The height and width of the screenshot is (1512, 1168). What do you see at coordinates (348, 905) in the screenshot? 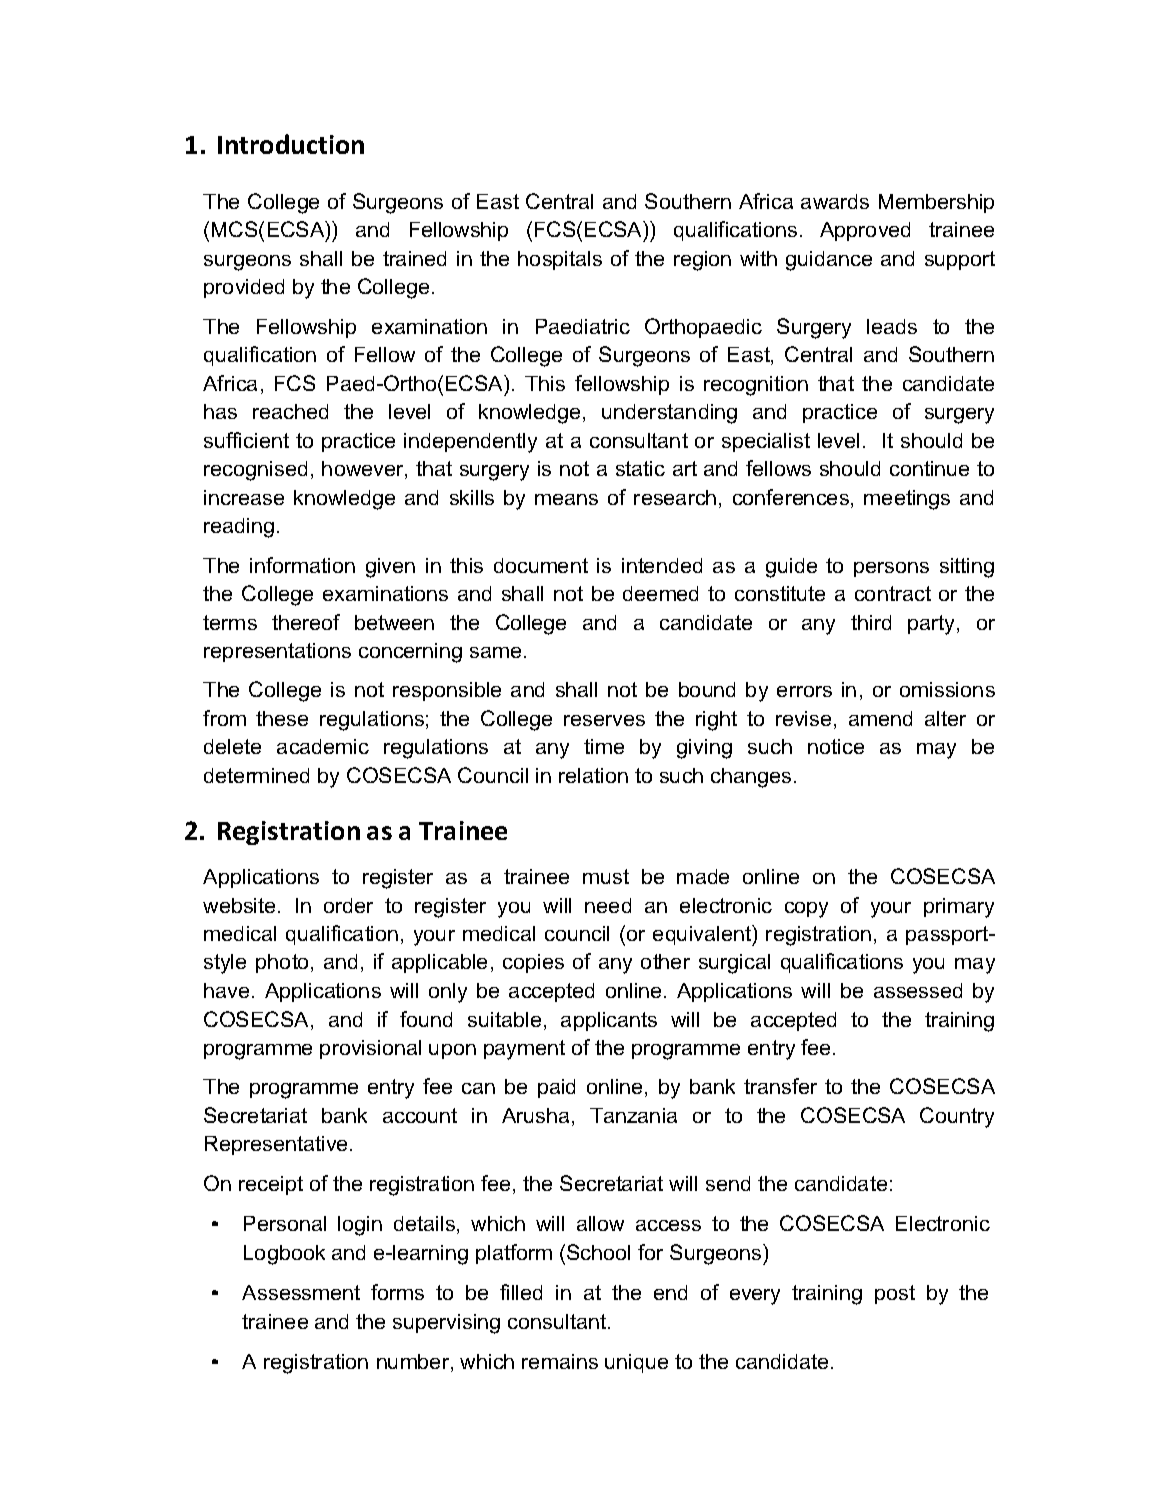
I see `order` at bounding box center [348, 905].
